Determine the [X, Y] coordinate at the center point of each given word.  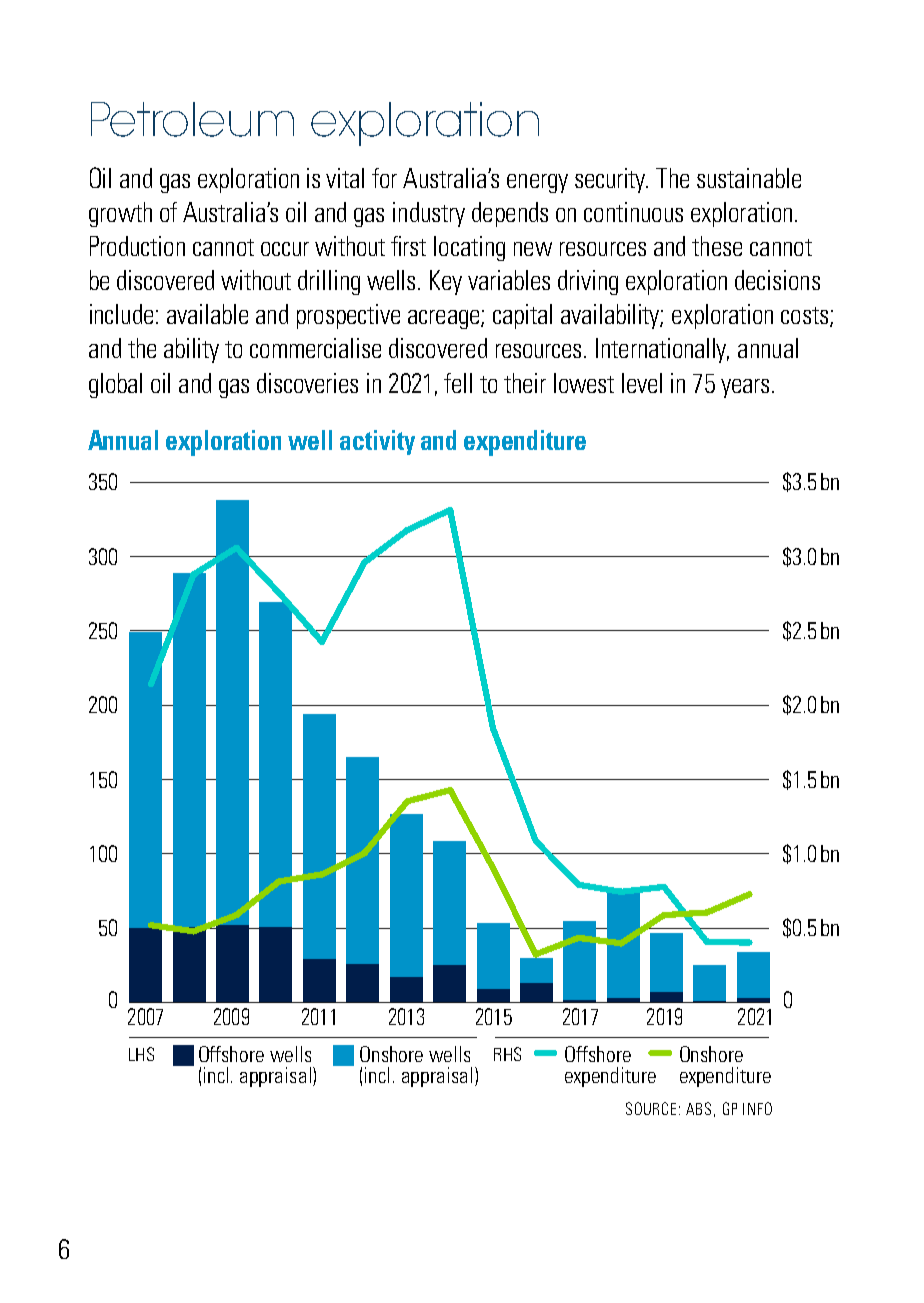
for [384, 178]
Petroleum [192, 119]
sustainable [749, 178]
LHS [141, 1054]
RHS [507, 1054]
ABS [698, 1108]
